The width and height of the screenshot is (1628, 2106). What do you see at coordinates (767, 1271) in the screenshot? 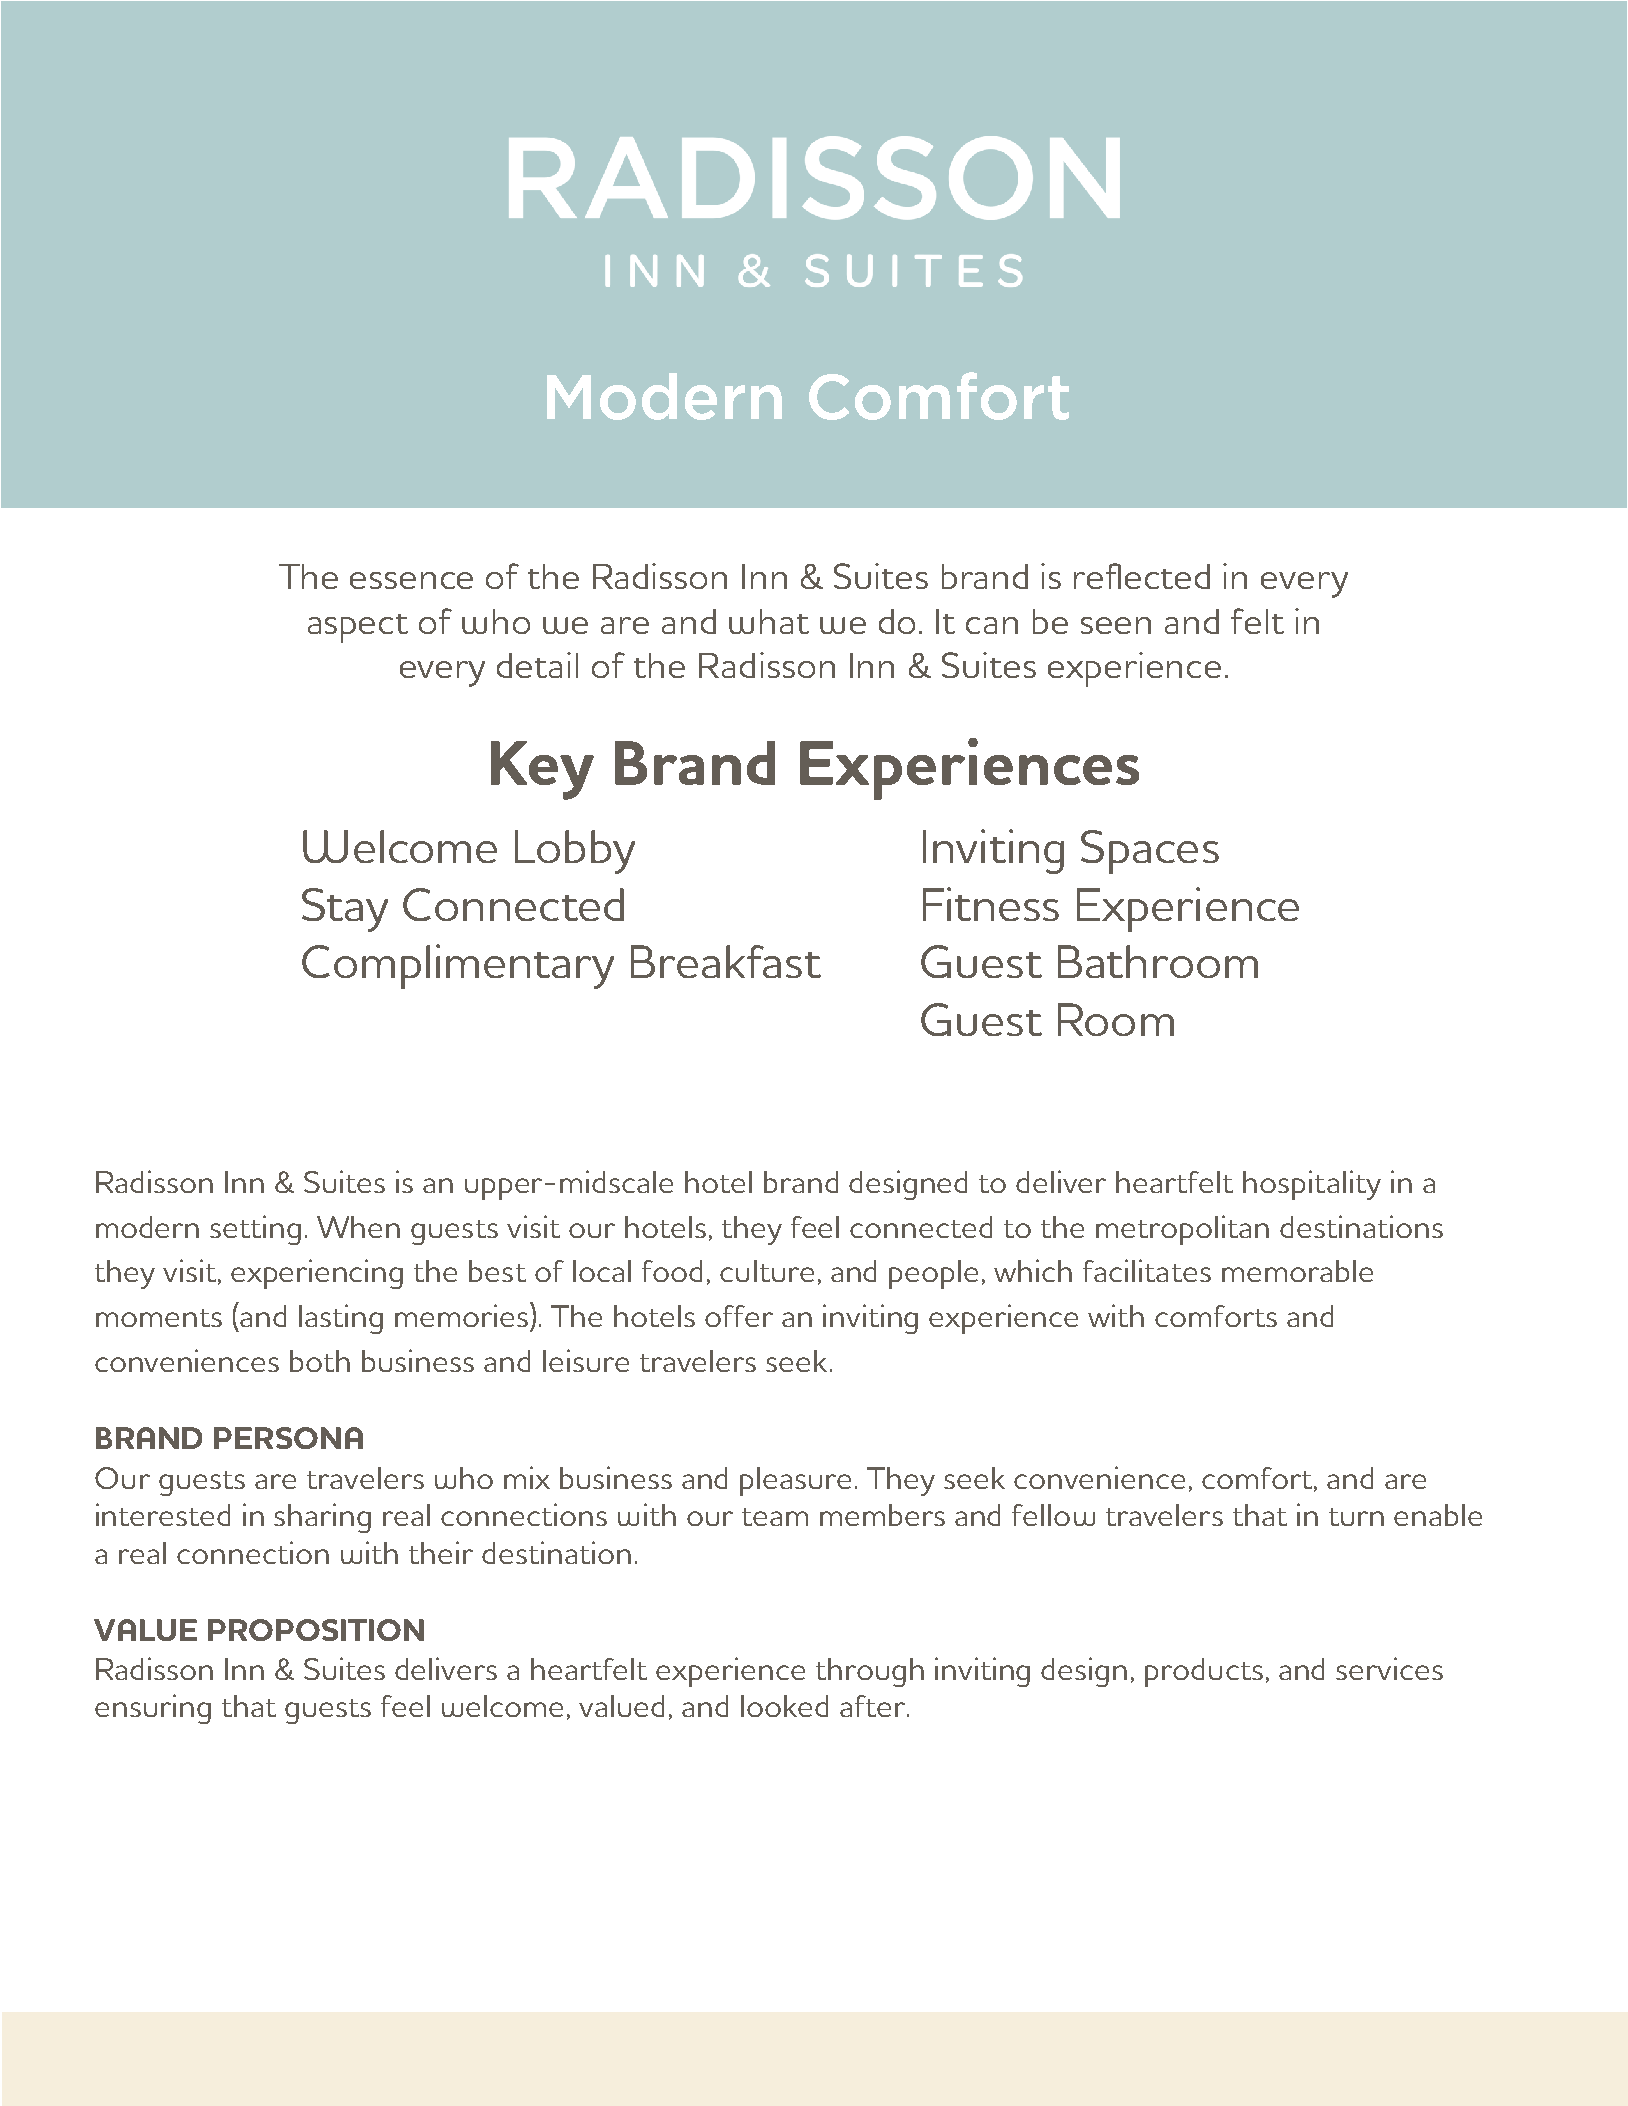
I see `culture` at bounding box center [767, 1271].
